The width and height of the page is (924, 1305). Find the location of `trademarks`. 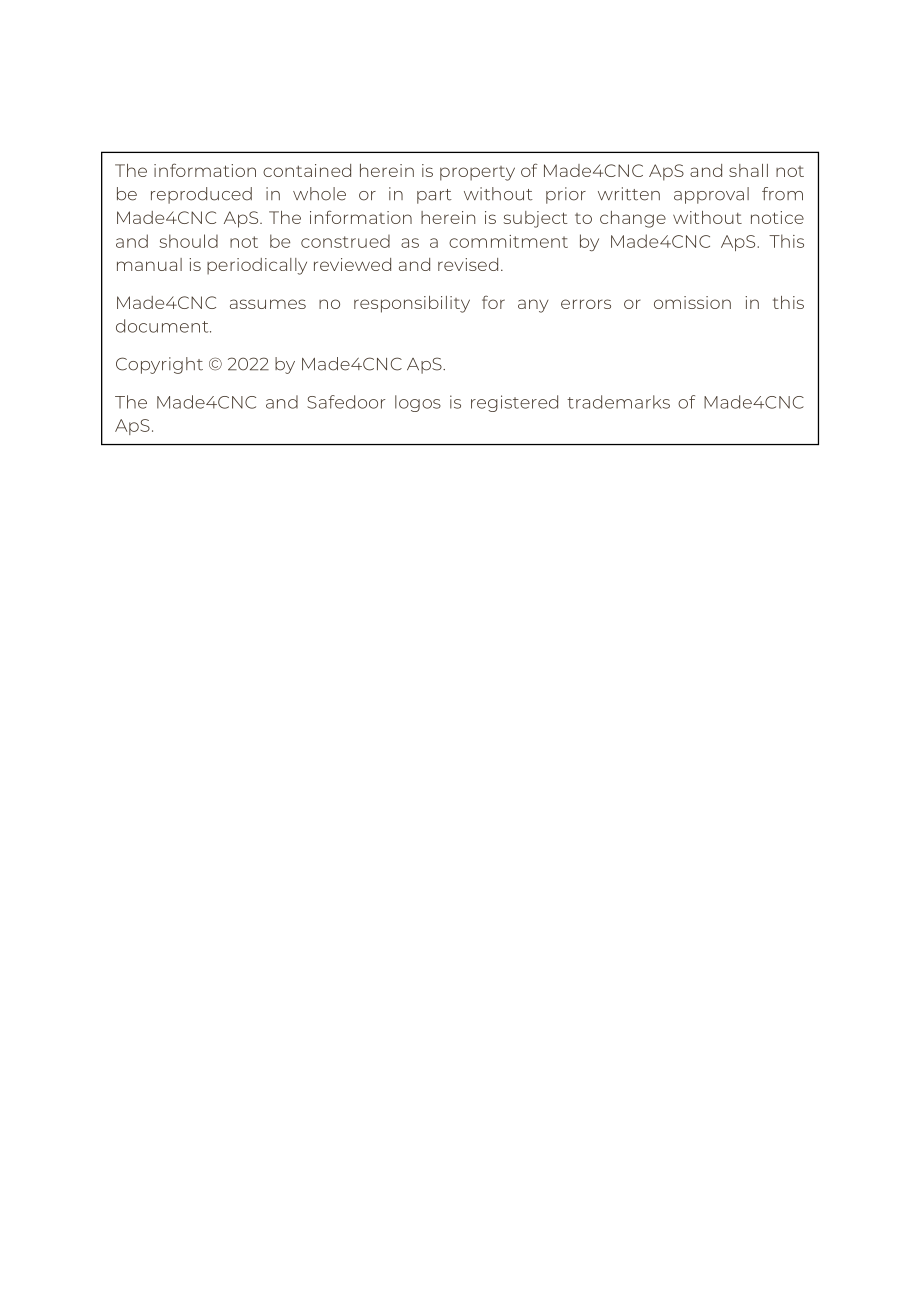

trademarks is located at coordinates (618, 402).
